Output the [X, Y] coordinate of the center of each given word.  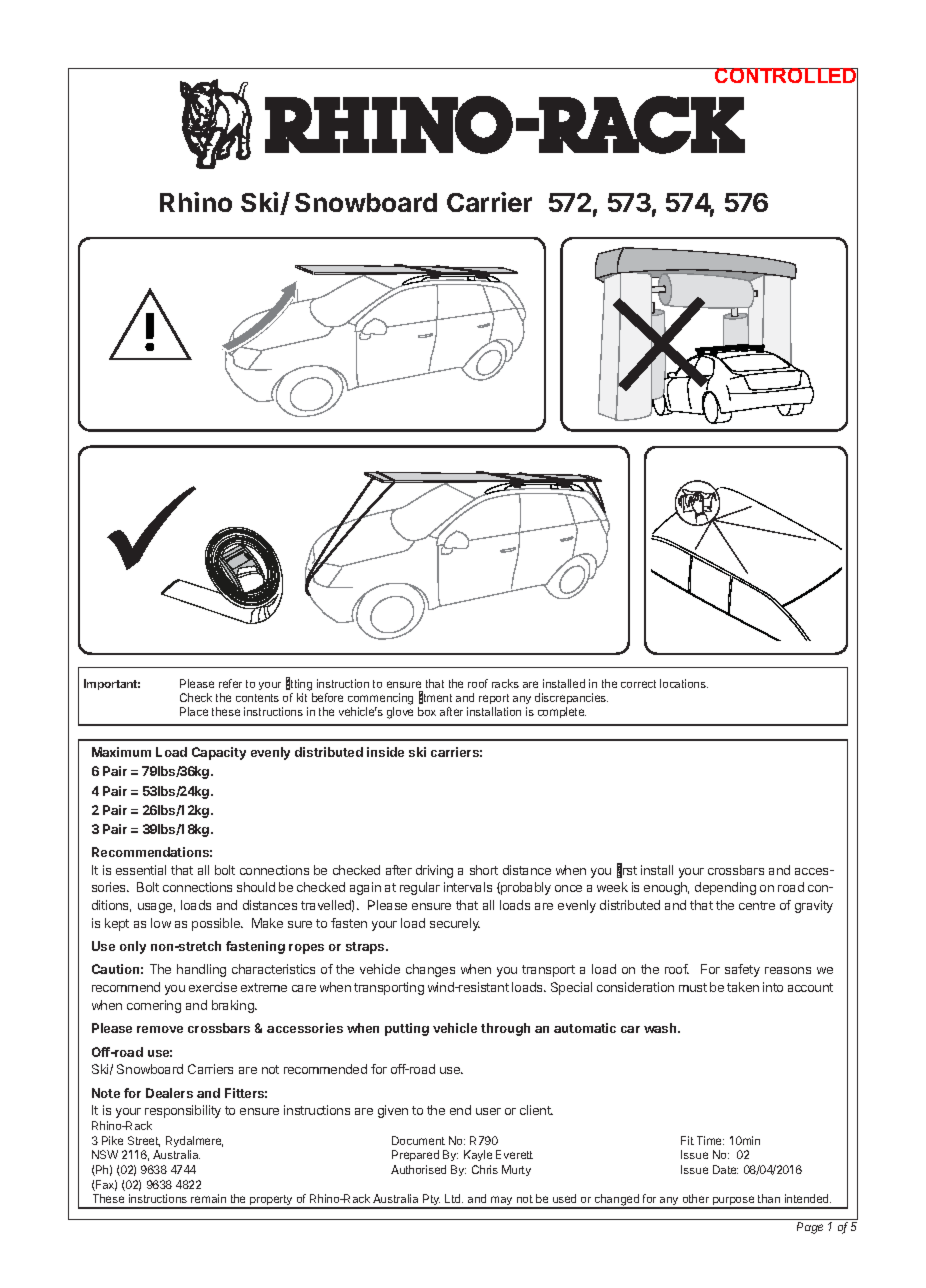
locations [684, 683]
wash [661, 1028]
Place [194, 711]
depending [725, 888]
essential [141, 870]
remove [160, 1029]
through [505, 1029]
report [494, 699]
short [484, 870]
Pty [431, 1201]
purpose [733, 1202]
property [271, 1202]
